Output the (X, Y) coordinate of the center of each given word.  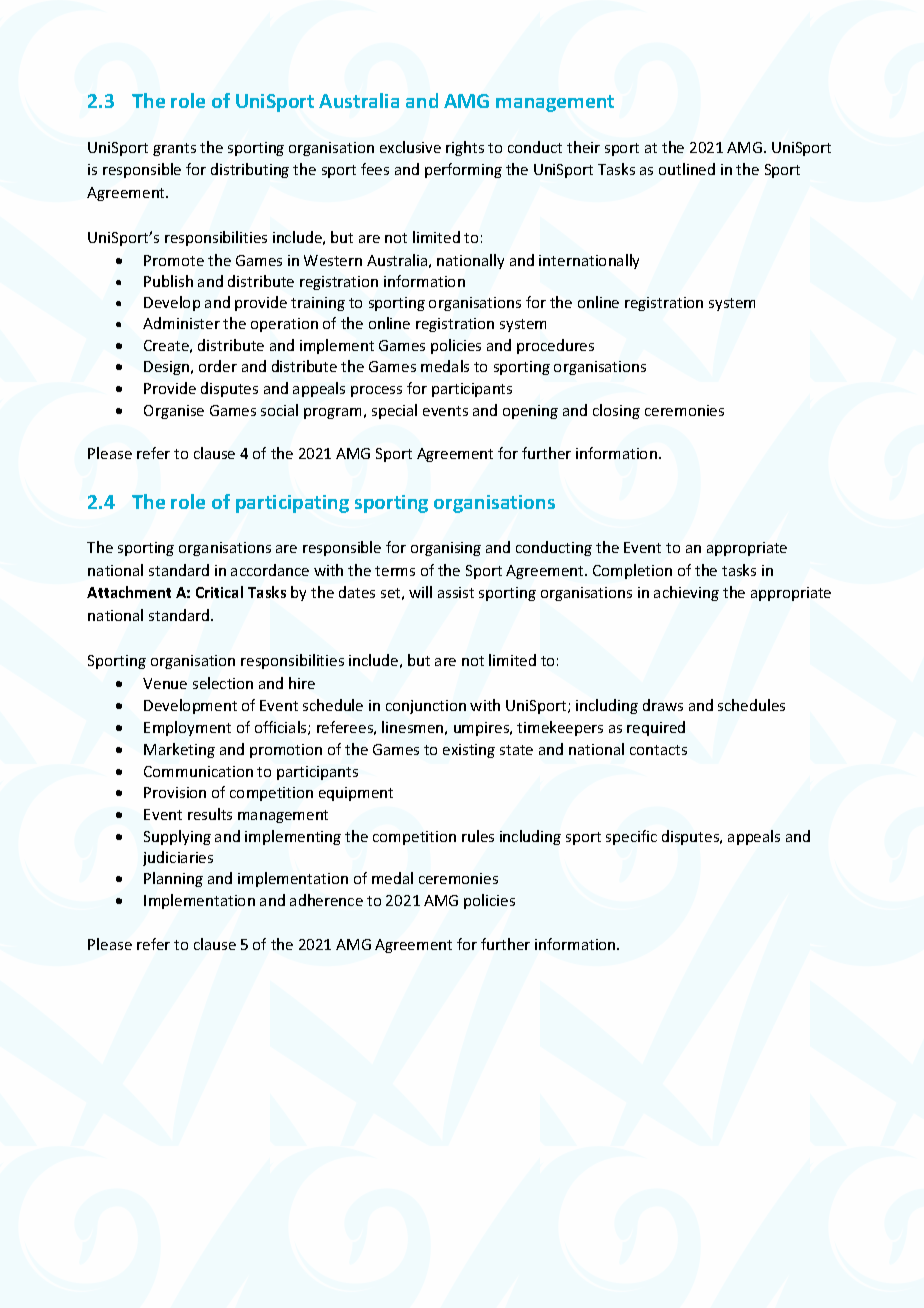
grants (174, 149)
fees (375, 169)
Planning (173, 879)
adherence (326, 900)
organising (446, 549)
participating (292, 504)
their (583, 147)
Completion (632, 571)
